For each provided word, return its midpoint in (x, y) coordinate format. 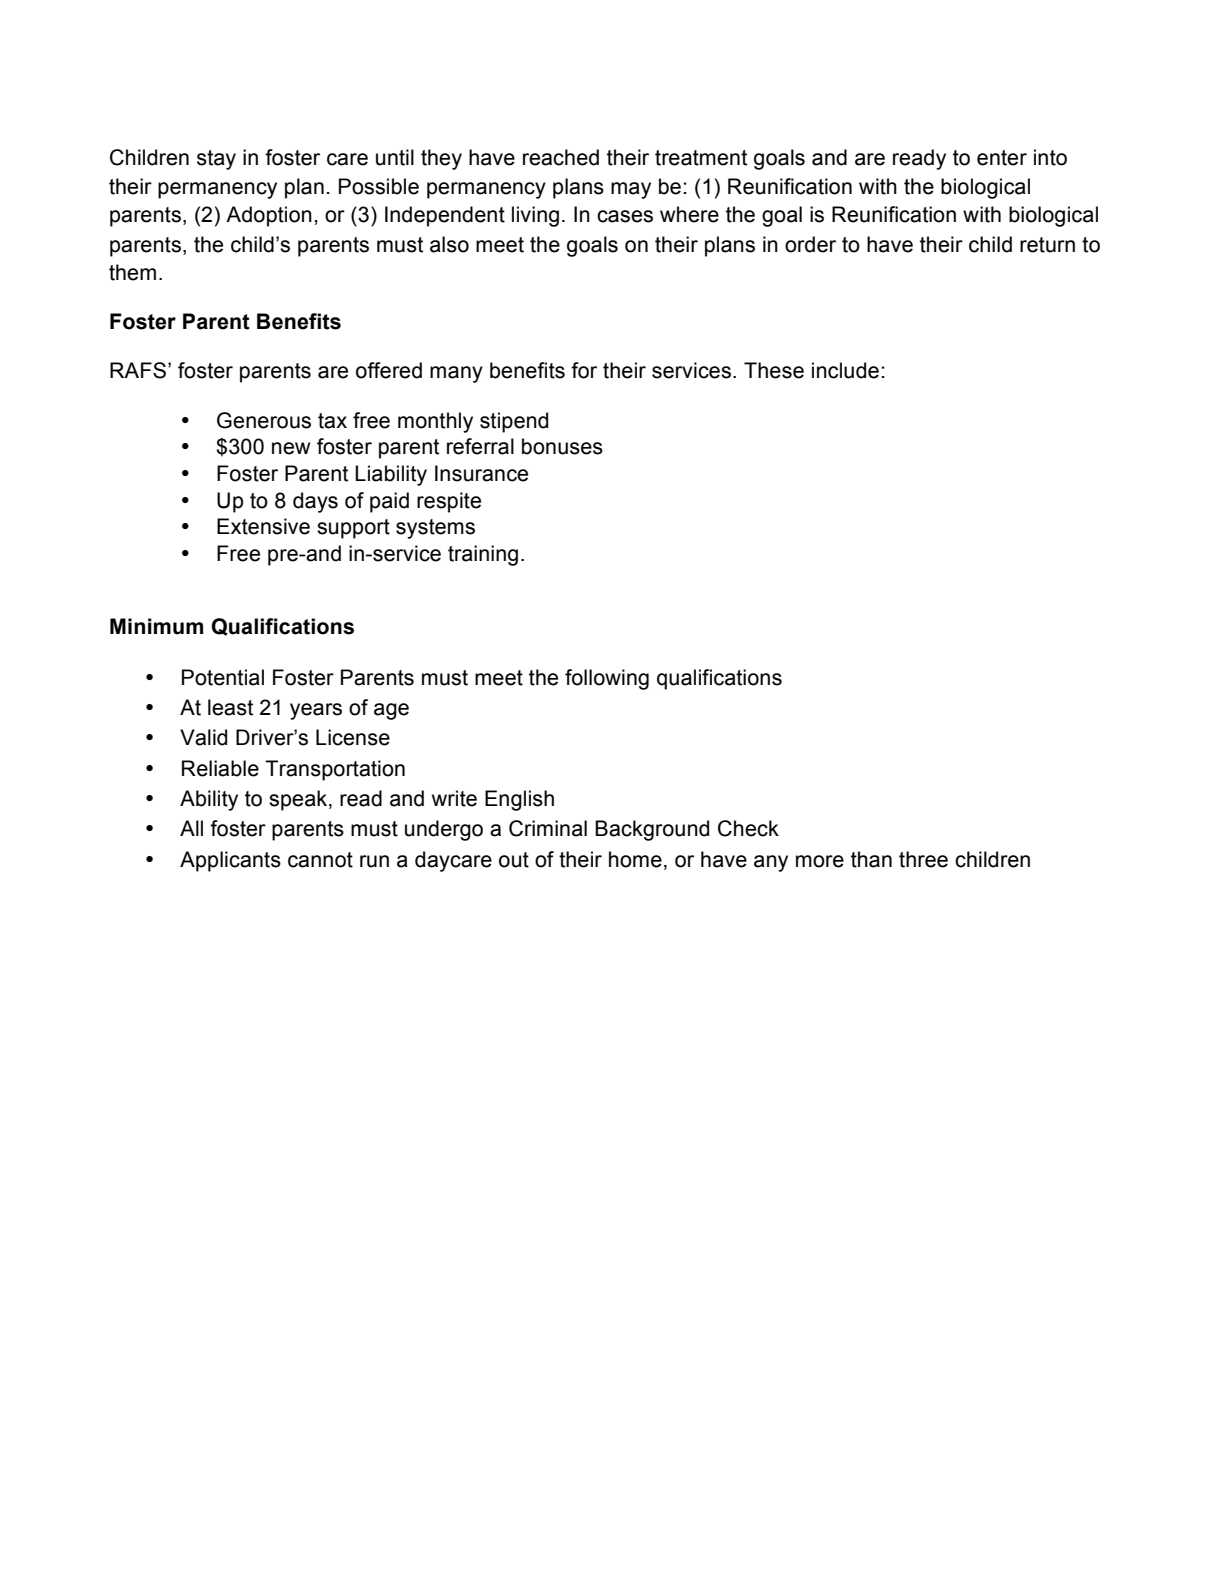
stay (216, 160)
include (845, 370)
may (631, 190)
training (483, 555)
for (584, 370)
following (607, 679)
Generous (264, 420)
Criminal (548, 828)
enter (1002, 158)
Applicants (230, 861)
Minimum (156, 626)
